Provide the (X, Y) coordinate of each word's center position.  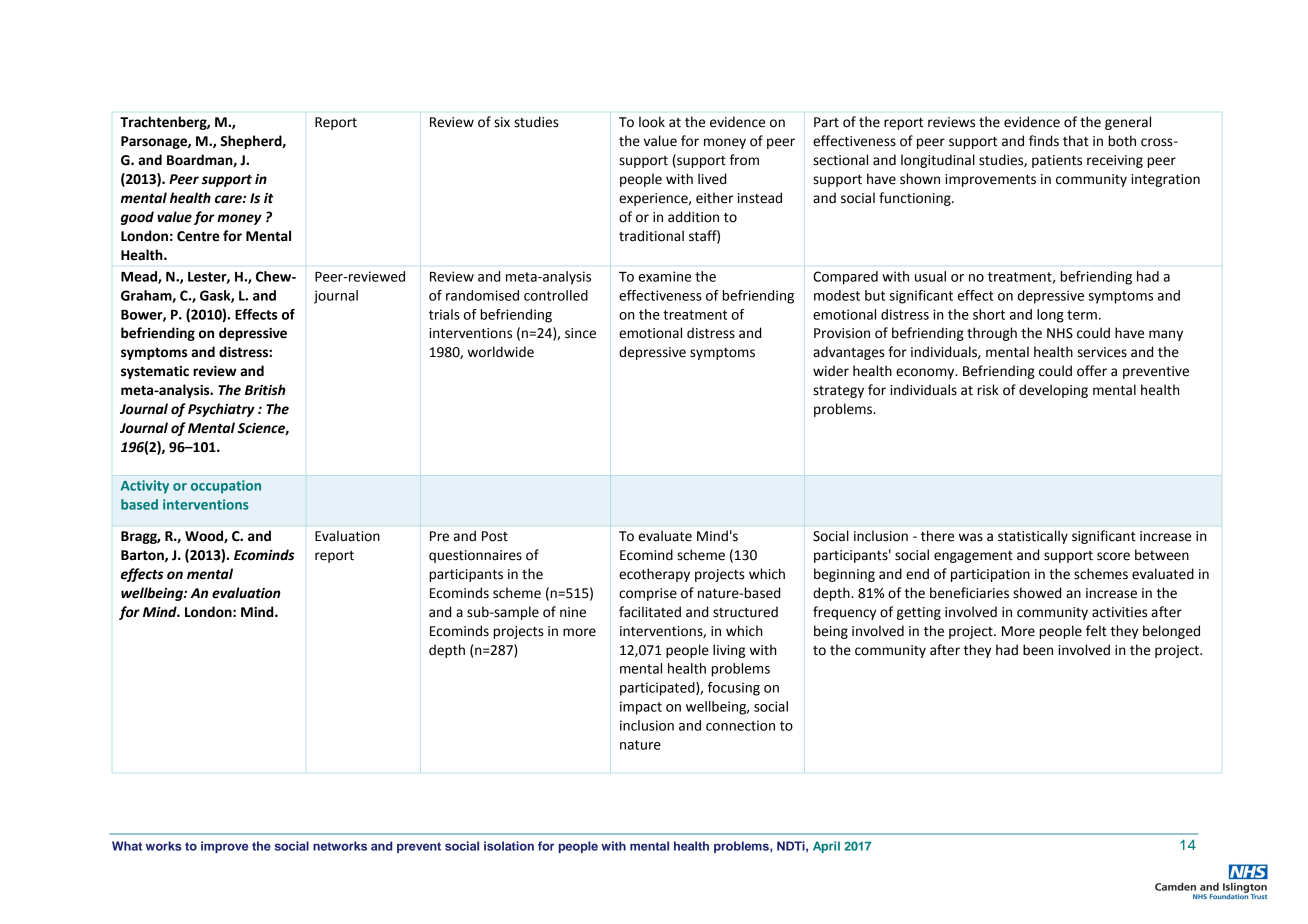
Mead (140, 277)
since (580, 333)
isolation (509, 846)
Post (495, 536)
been (1038, 650)
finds (1044, 141)
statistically (1033, 537)
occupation (226, 487)
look (652, 122)
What (127, 846)
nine (573, 612)
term (1082, 315)
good (137, 218)
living (729, 651)
